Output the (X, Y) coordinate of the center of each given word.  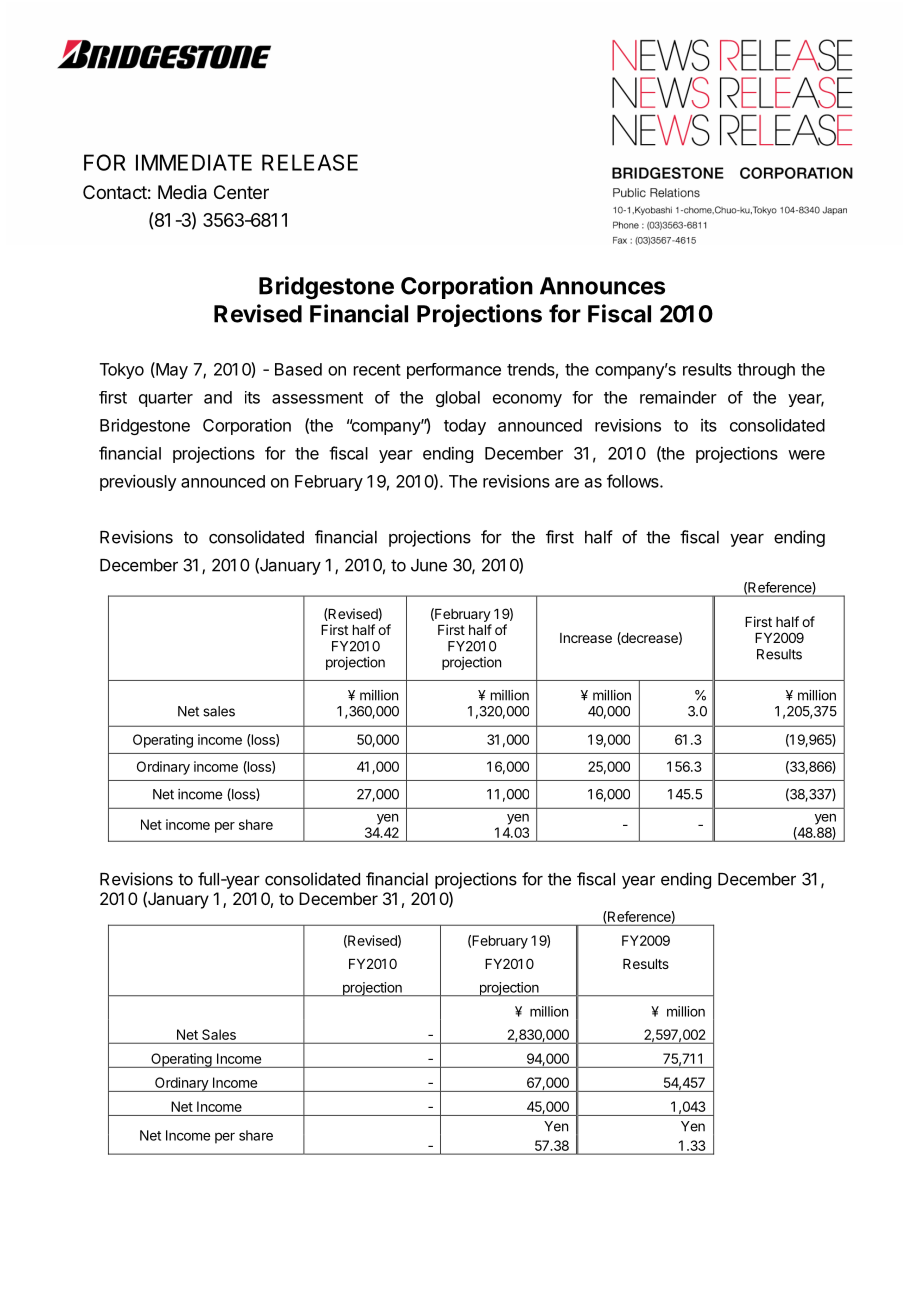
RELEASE (310, 162)
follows (634, 481)
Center (241, 192)
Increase (586, 638)
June (429, 565)
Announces (602, 286)
